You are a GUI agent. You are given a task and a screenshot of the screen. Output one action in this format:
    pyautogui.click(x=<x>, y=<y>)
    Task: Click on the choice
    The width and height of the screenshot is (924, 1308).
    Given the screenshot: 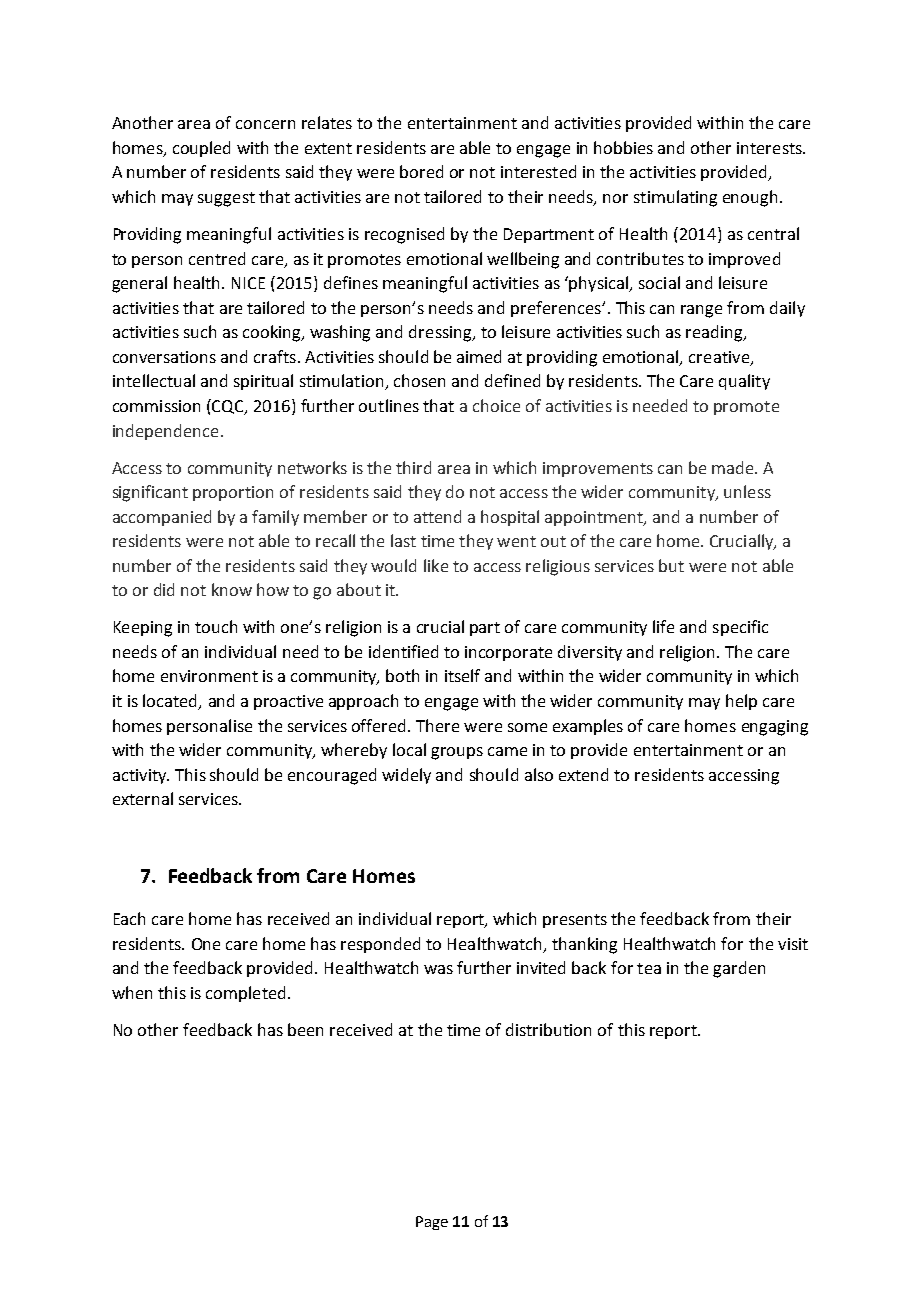 What is the action you would take?
    pyautogui.click(x=496, y=405)
